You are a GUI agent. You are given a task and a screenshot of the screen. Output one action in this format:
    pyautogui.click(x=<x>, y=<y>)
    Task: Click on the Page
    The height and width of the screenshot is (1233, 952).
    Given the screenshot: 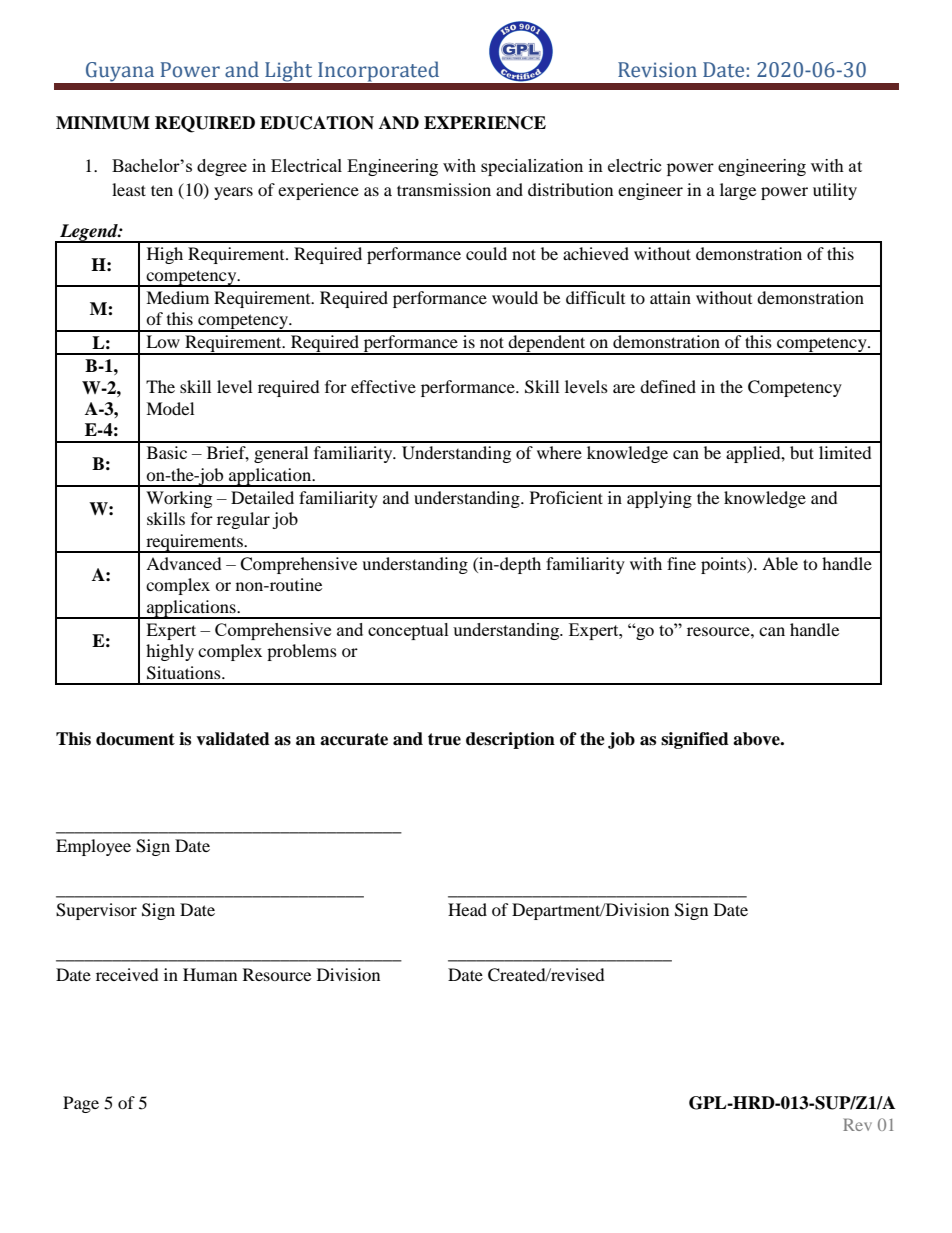 What is the action you would take?
    pyautogui.click(x=81, y=1104)
